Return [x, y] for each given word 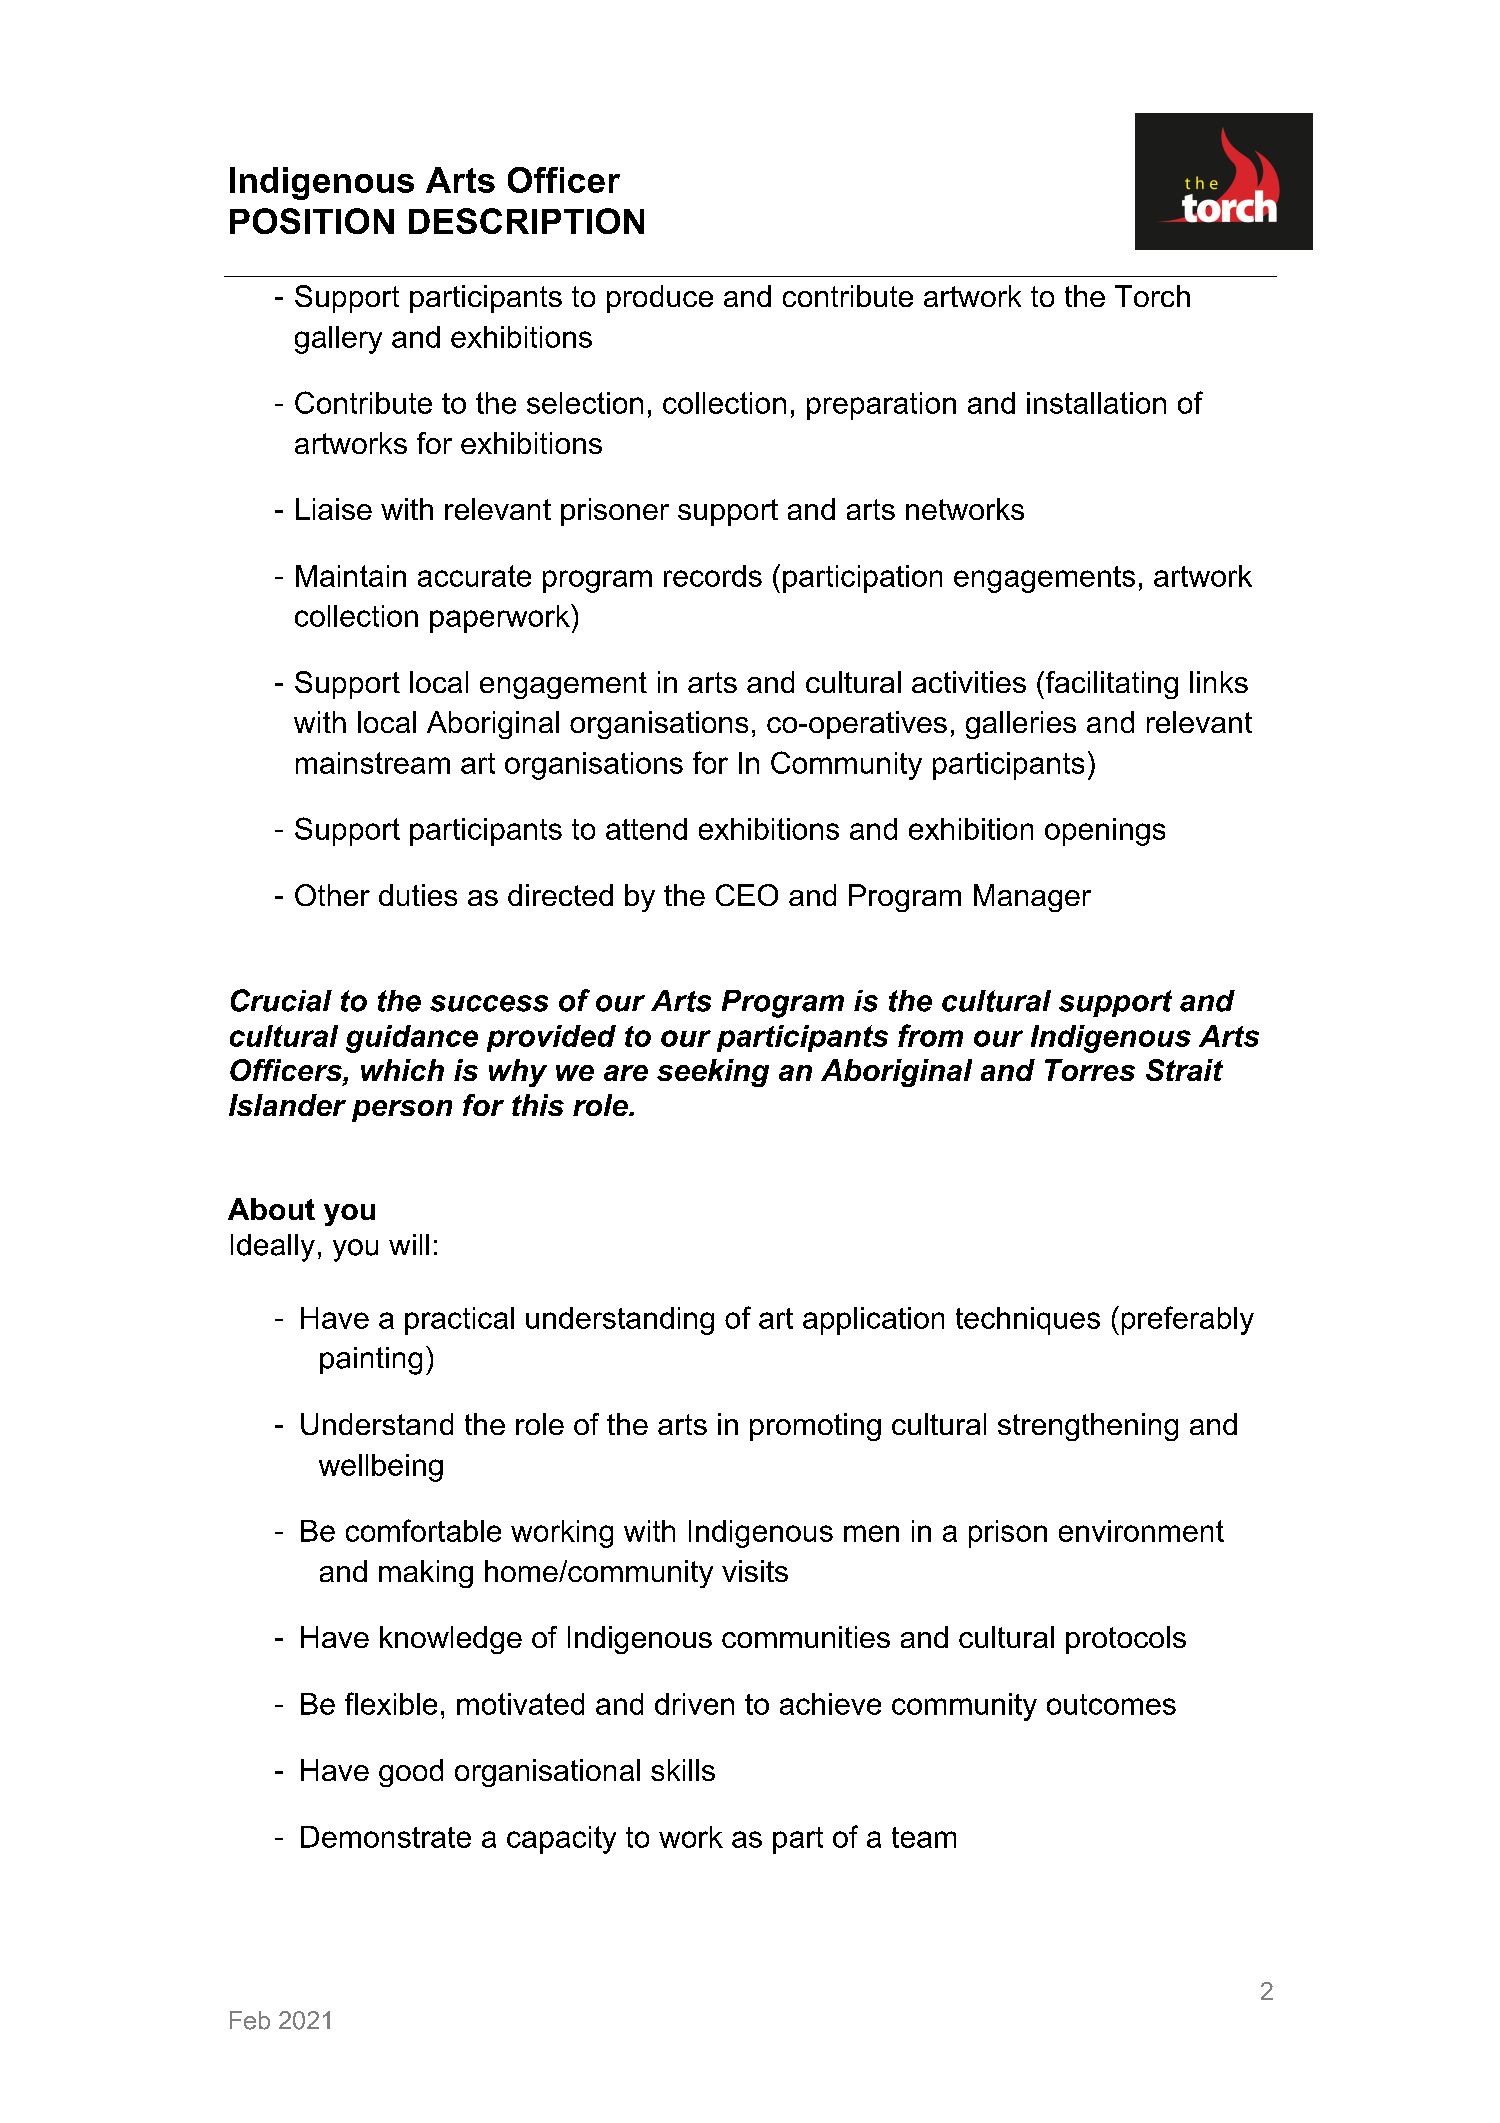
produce [660, 299]
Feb [250, 2020]
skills [683, 1770]
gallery [338, 340]
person [402, 1111]
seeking [713, 1073]
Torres [1090, 1070]
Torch [1152, 296]
